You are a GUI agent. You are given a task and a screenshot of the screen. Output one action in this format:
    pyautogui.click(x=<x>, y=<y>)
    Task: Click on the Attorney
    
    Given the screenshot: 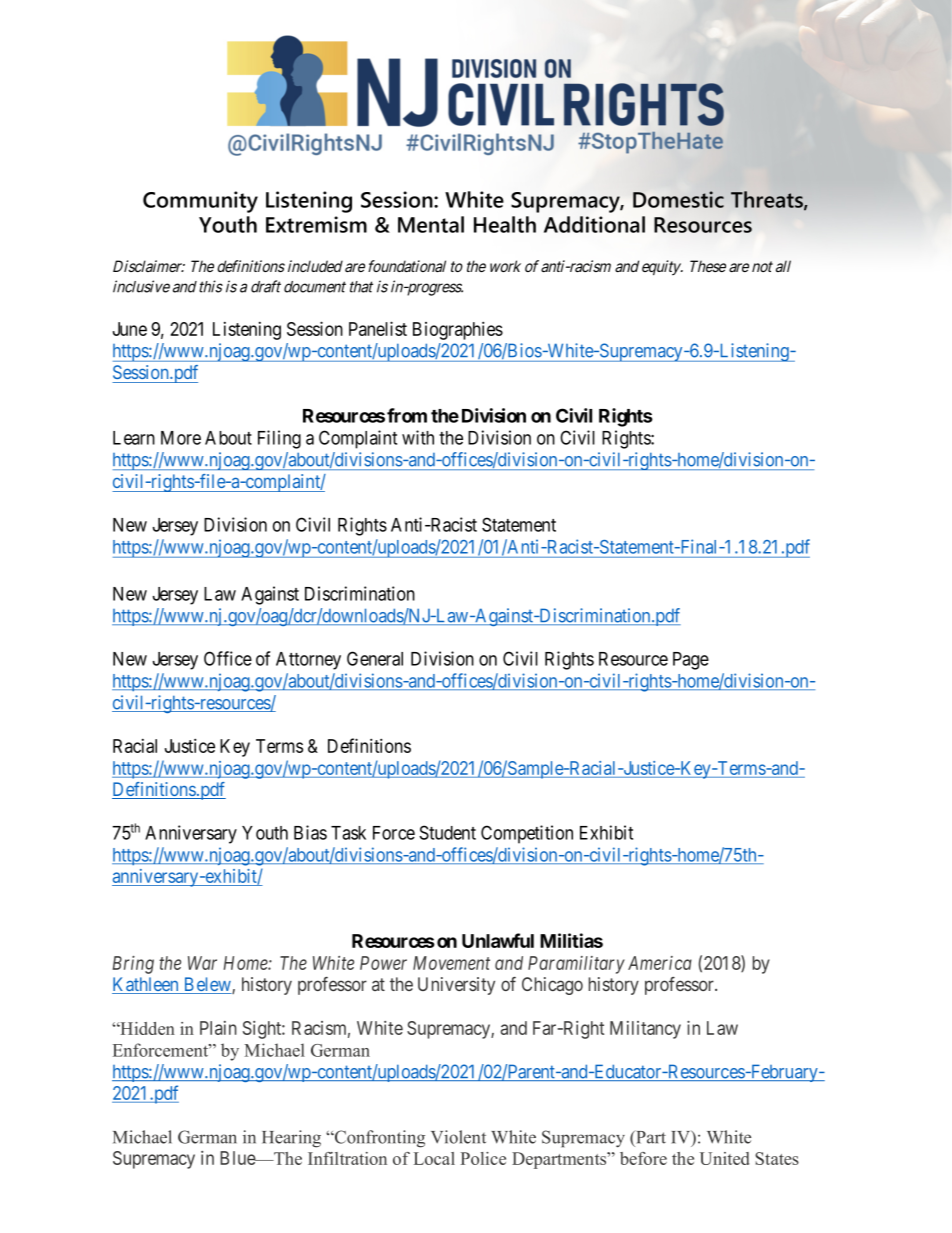 What is the action you would take?
    pyautogui.click(x=308, y=661)
